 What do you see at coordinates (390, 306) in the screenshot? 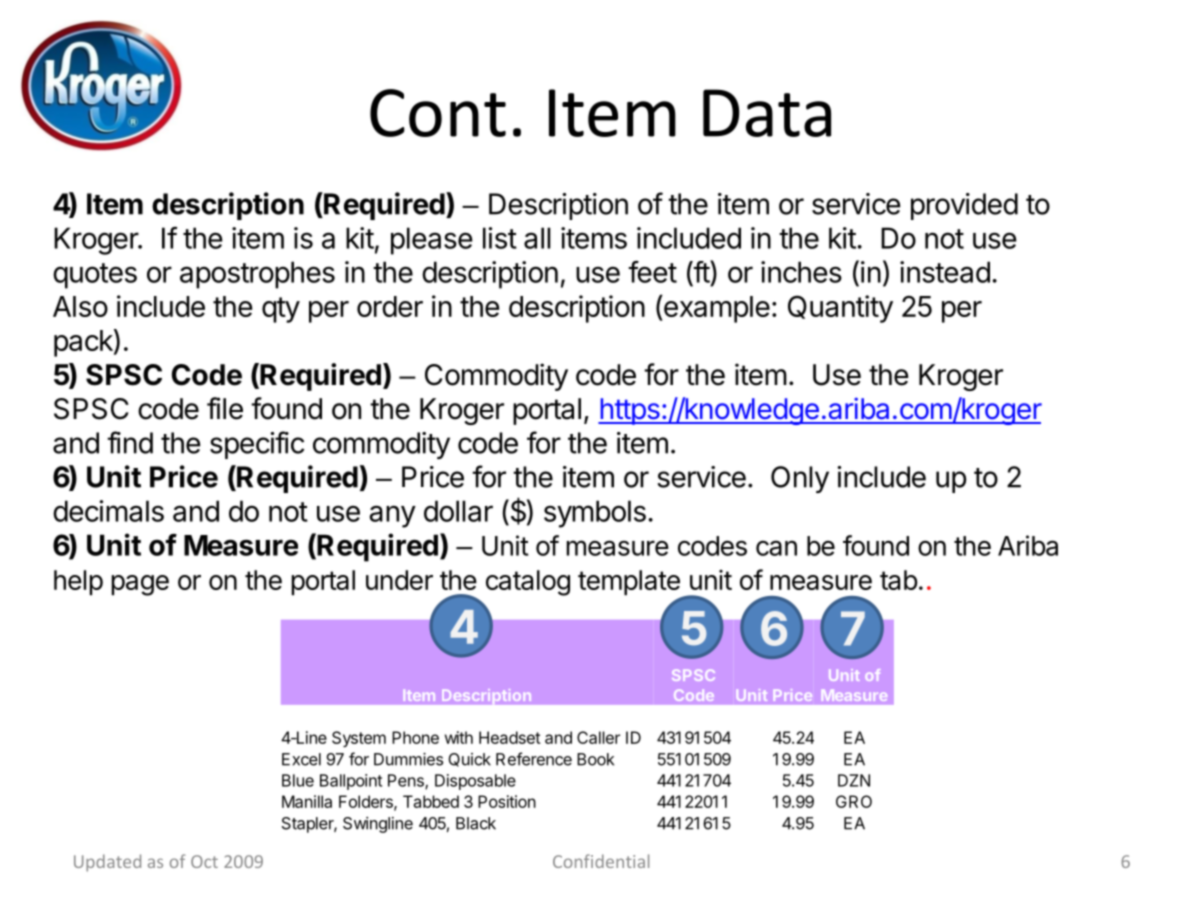
I see `order` at bounding box center [390, 306].
